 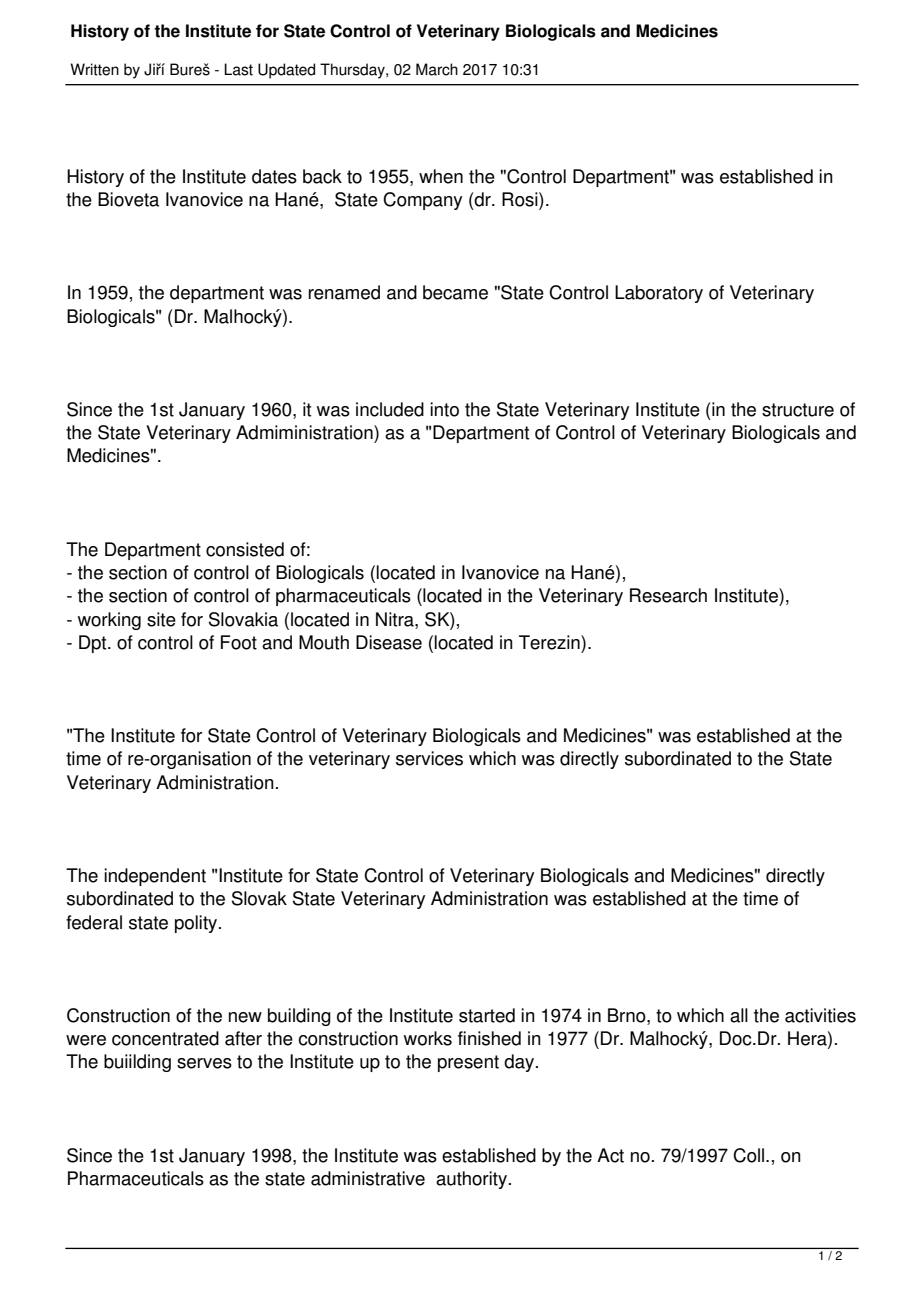 I want to click on services, so click(x=429, y=758).
